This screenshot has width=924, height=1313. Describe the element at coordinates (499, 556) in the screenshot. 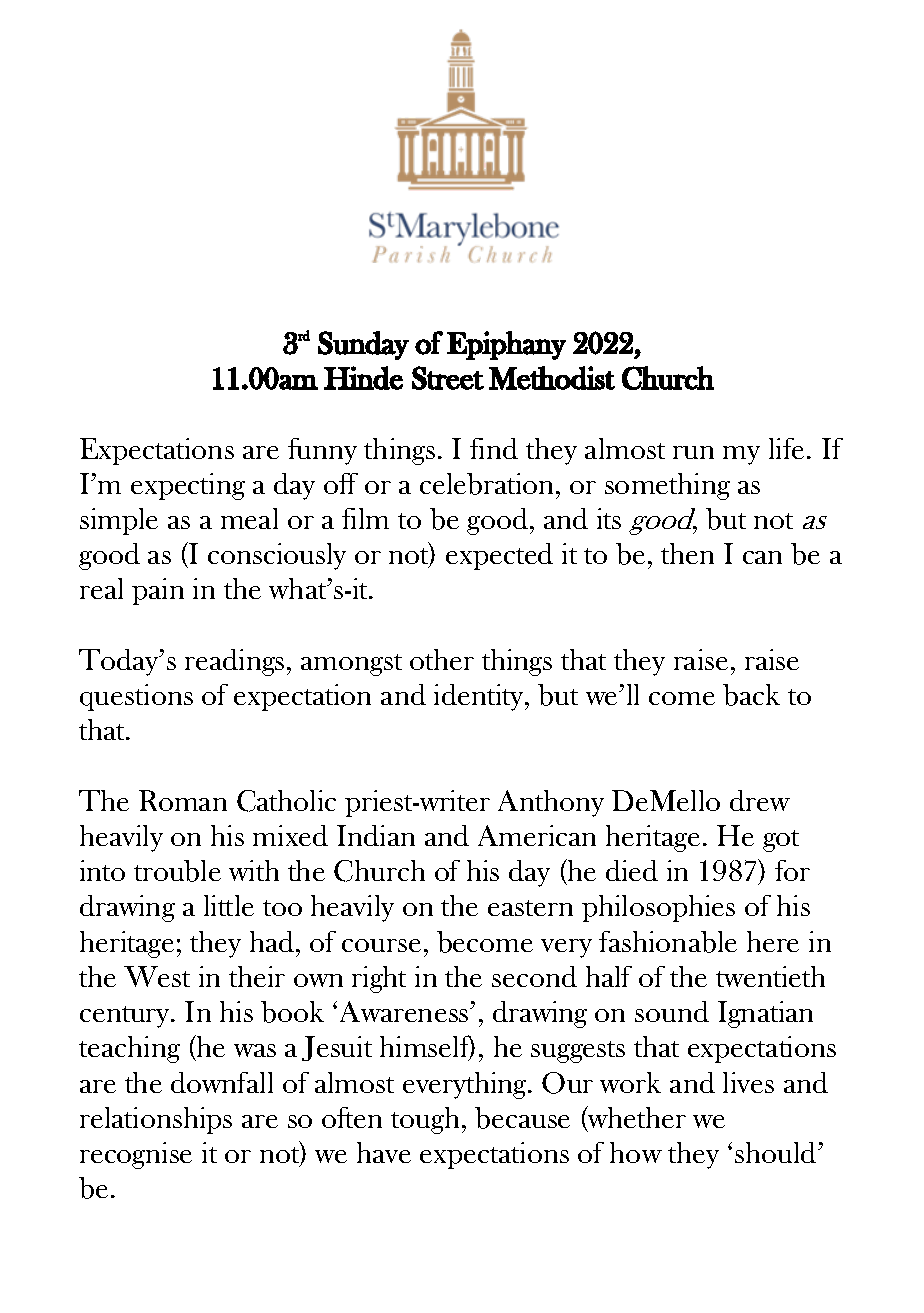

I see `expected` at that location.
